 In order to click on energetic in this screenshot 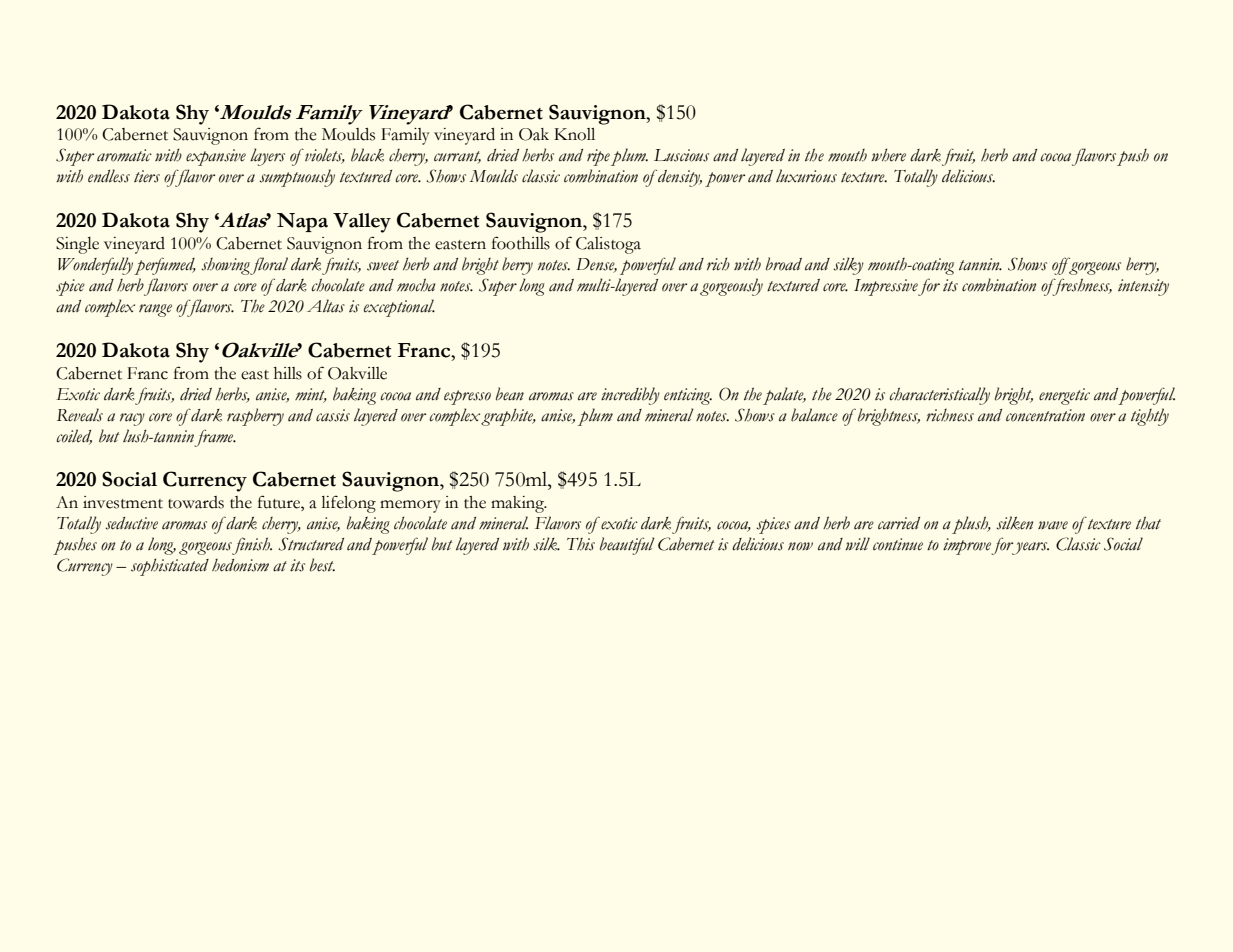, I will do `click(1064, 396)`.
